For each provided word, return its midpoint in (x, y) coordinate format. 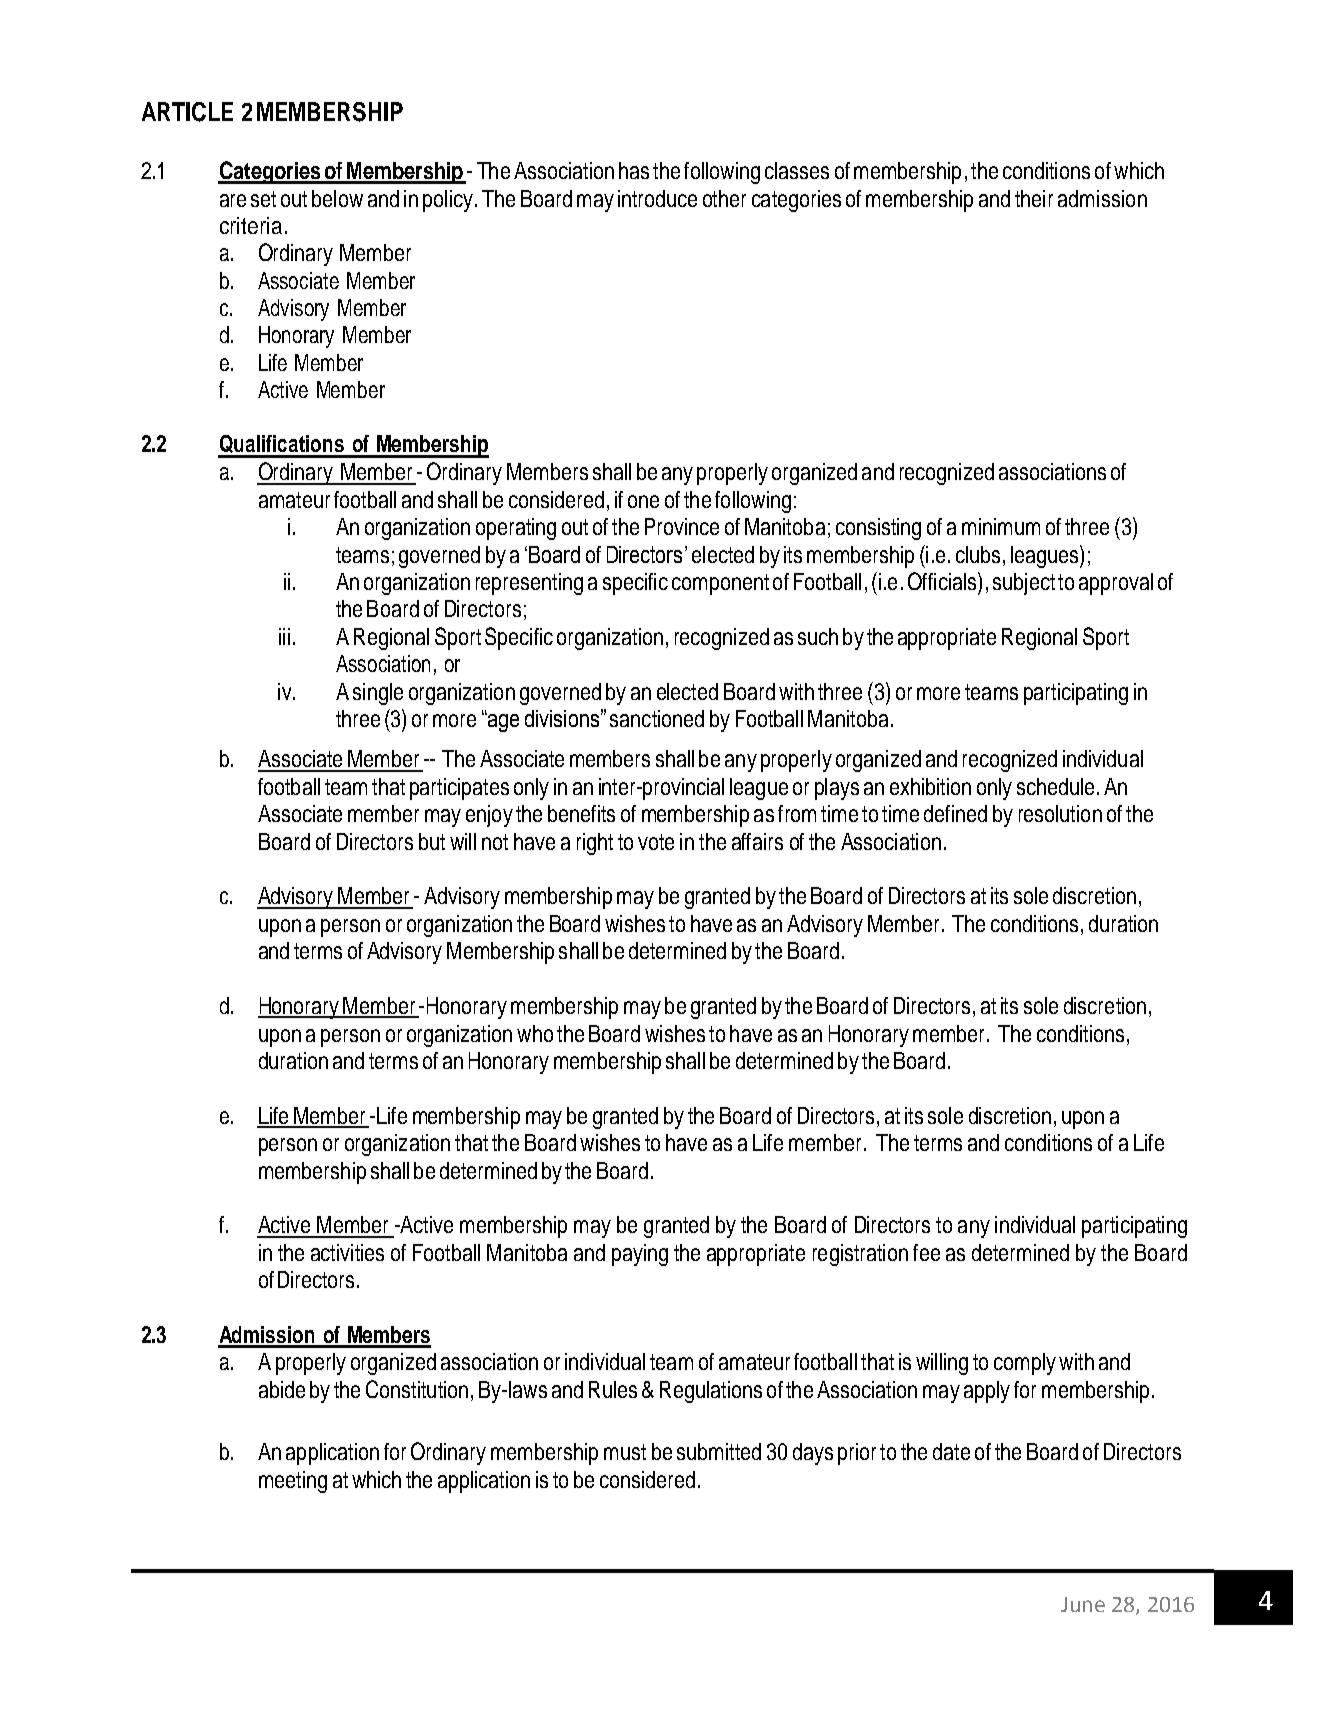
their (1034, 198)
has (634, 170)
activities (347, 1252)
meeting (293, 1482)
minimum (1001, 526)
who (535, 1033)
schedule (1055, 786)
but (432, 841)
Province (682, 526)
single (378, 694)
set (263, 199)
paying (640, 1255)
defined (955, 813)
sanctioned (657, 718)
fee (926, 1252)
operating (516, 529)
